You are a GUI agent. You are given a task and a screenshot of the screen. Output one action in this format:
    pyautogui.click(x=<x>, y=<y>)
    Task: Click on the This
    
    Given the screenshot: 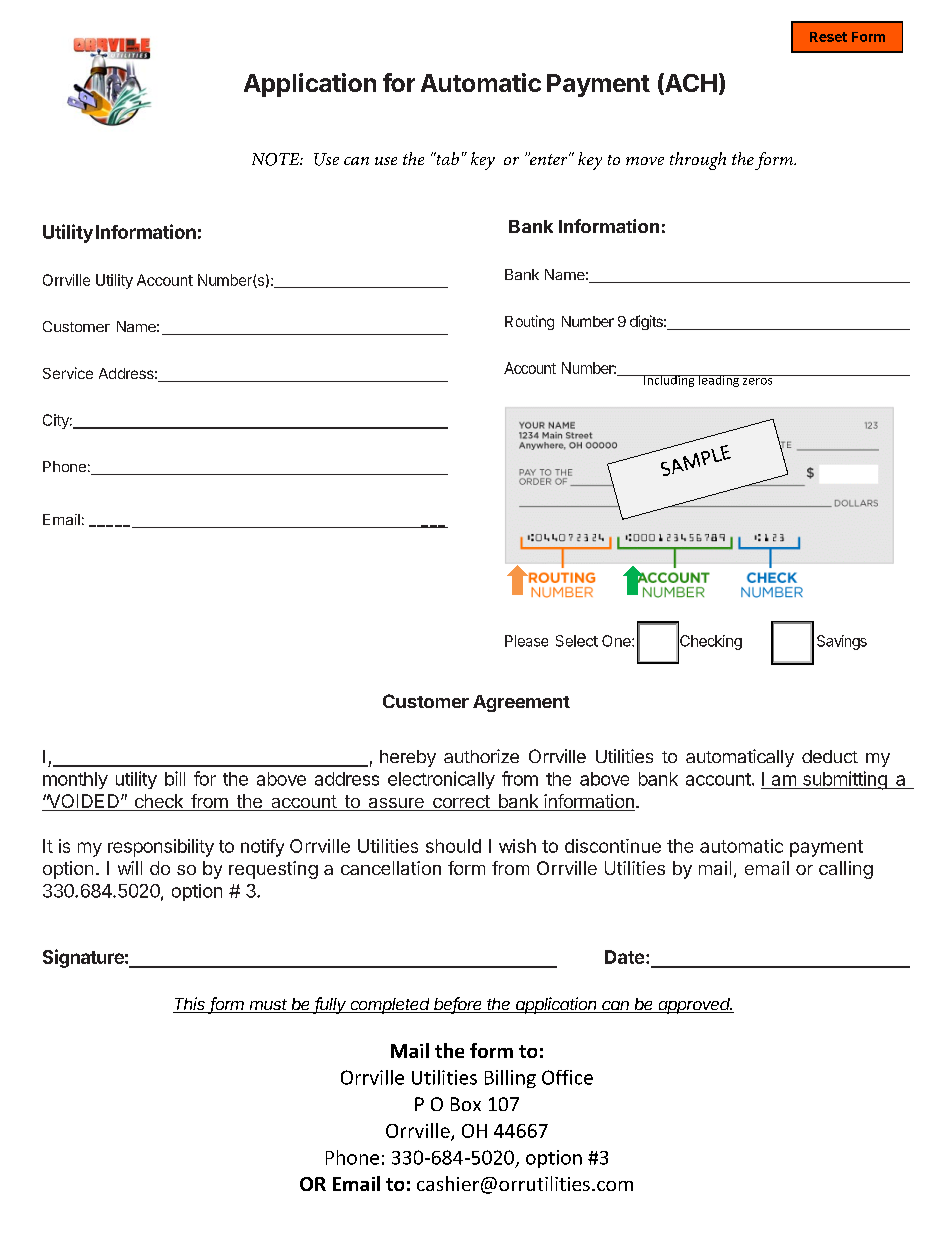 What is the action you would take?
    pyautogui.click(x=190, y=1005)
